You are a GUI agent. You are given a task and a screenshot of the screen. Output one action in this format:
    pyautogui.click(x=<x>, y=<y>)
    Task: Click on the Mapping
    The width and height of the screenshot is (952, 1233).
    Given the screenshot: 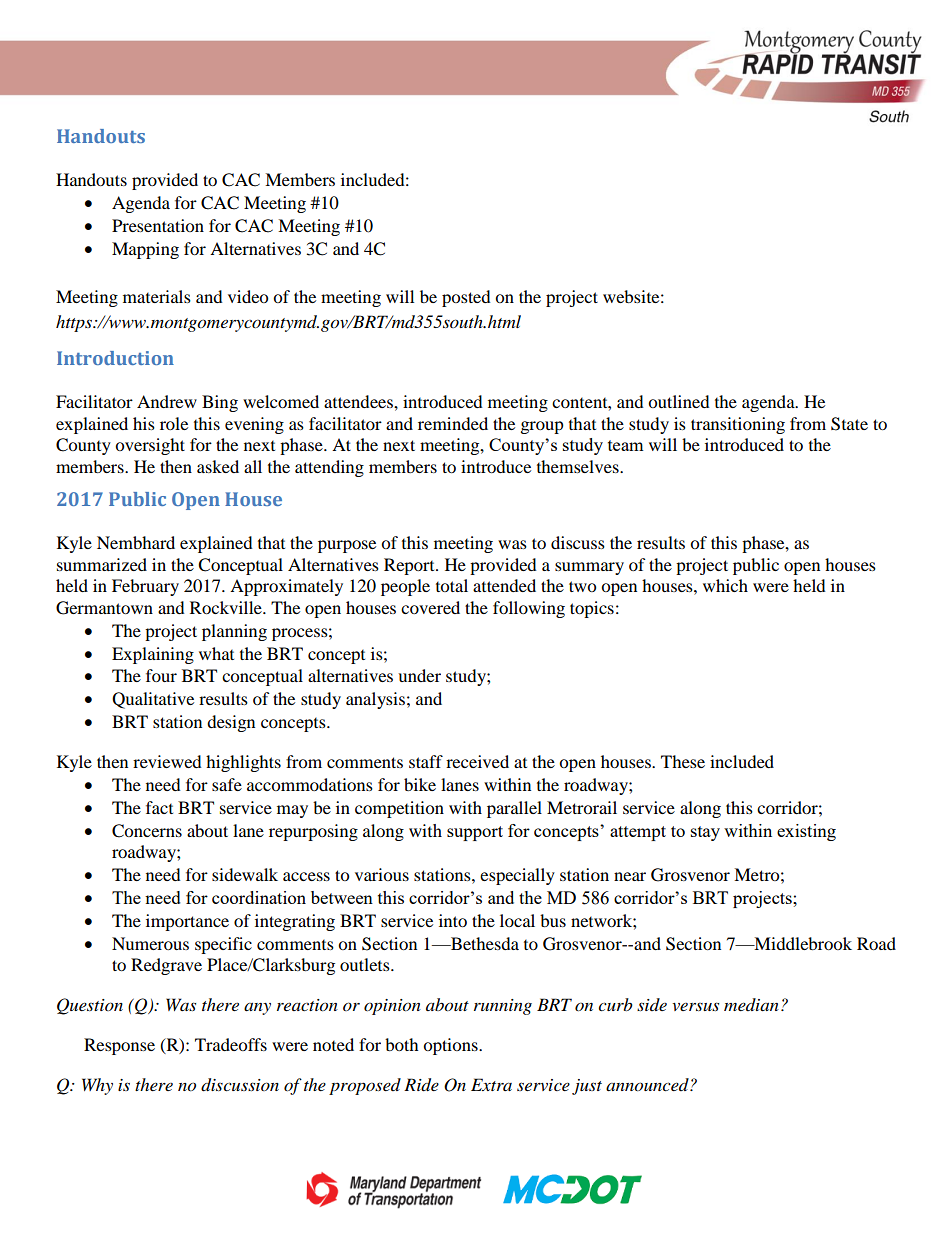 What is the action you would take?
    pyautogui.click(x=145, y=250)
